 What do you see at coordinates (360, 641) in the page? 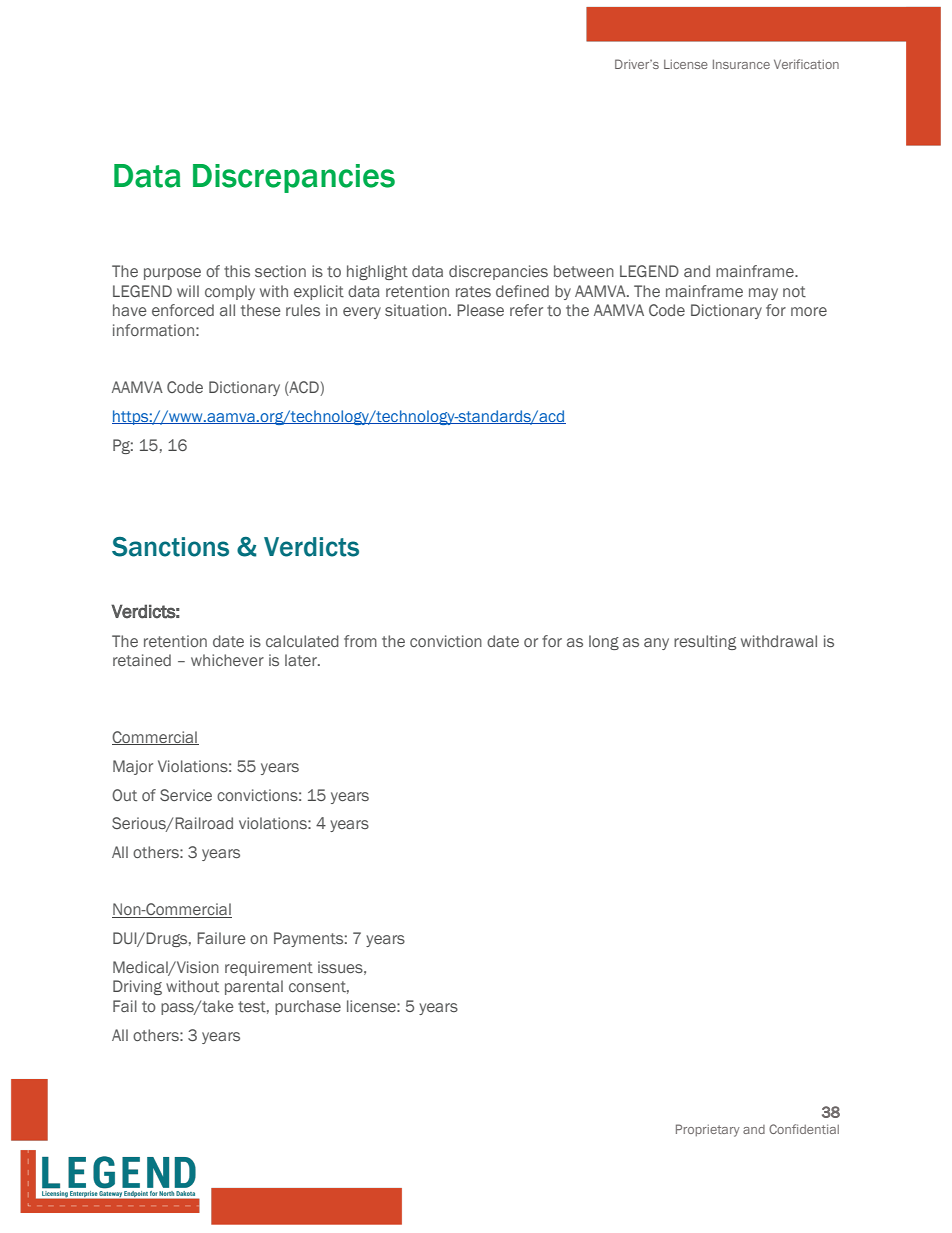
I see `from` at bounding box center [360, 641].
